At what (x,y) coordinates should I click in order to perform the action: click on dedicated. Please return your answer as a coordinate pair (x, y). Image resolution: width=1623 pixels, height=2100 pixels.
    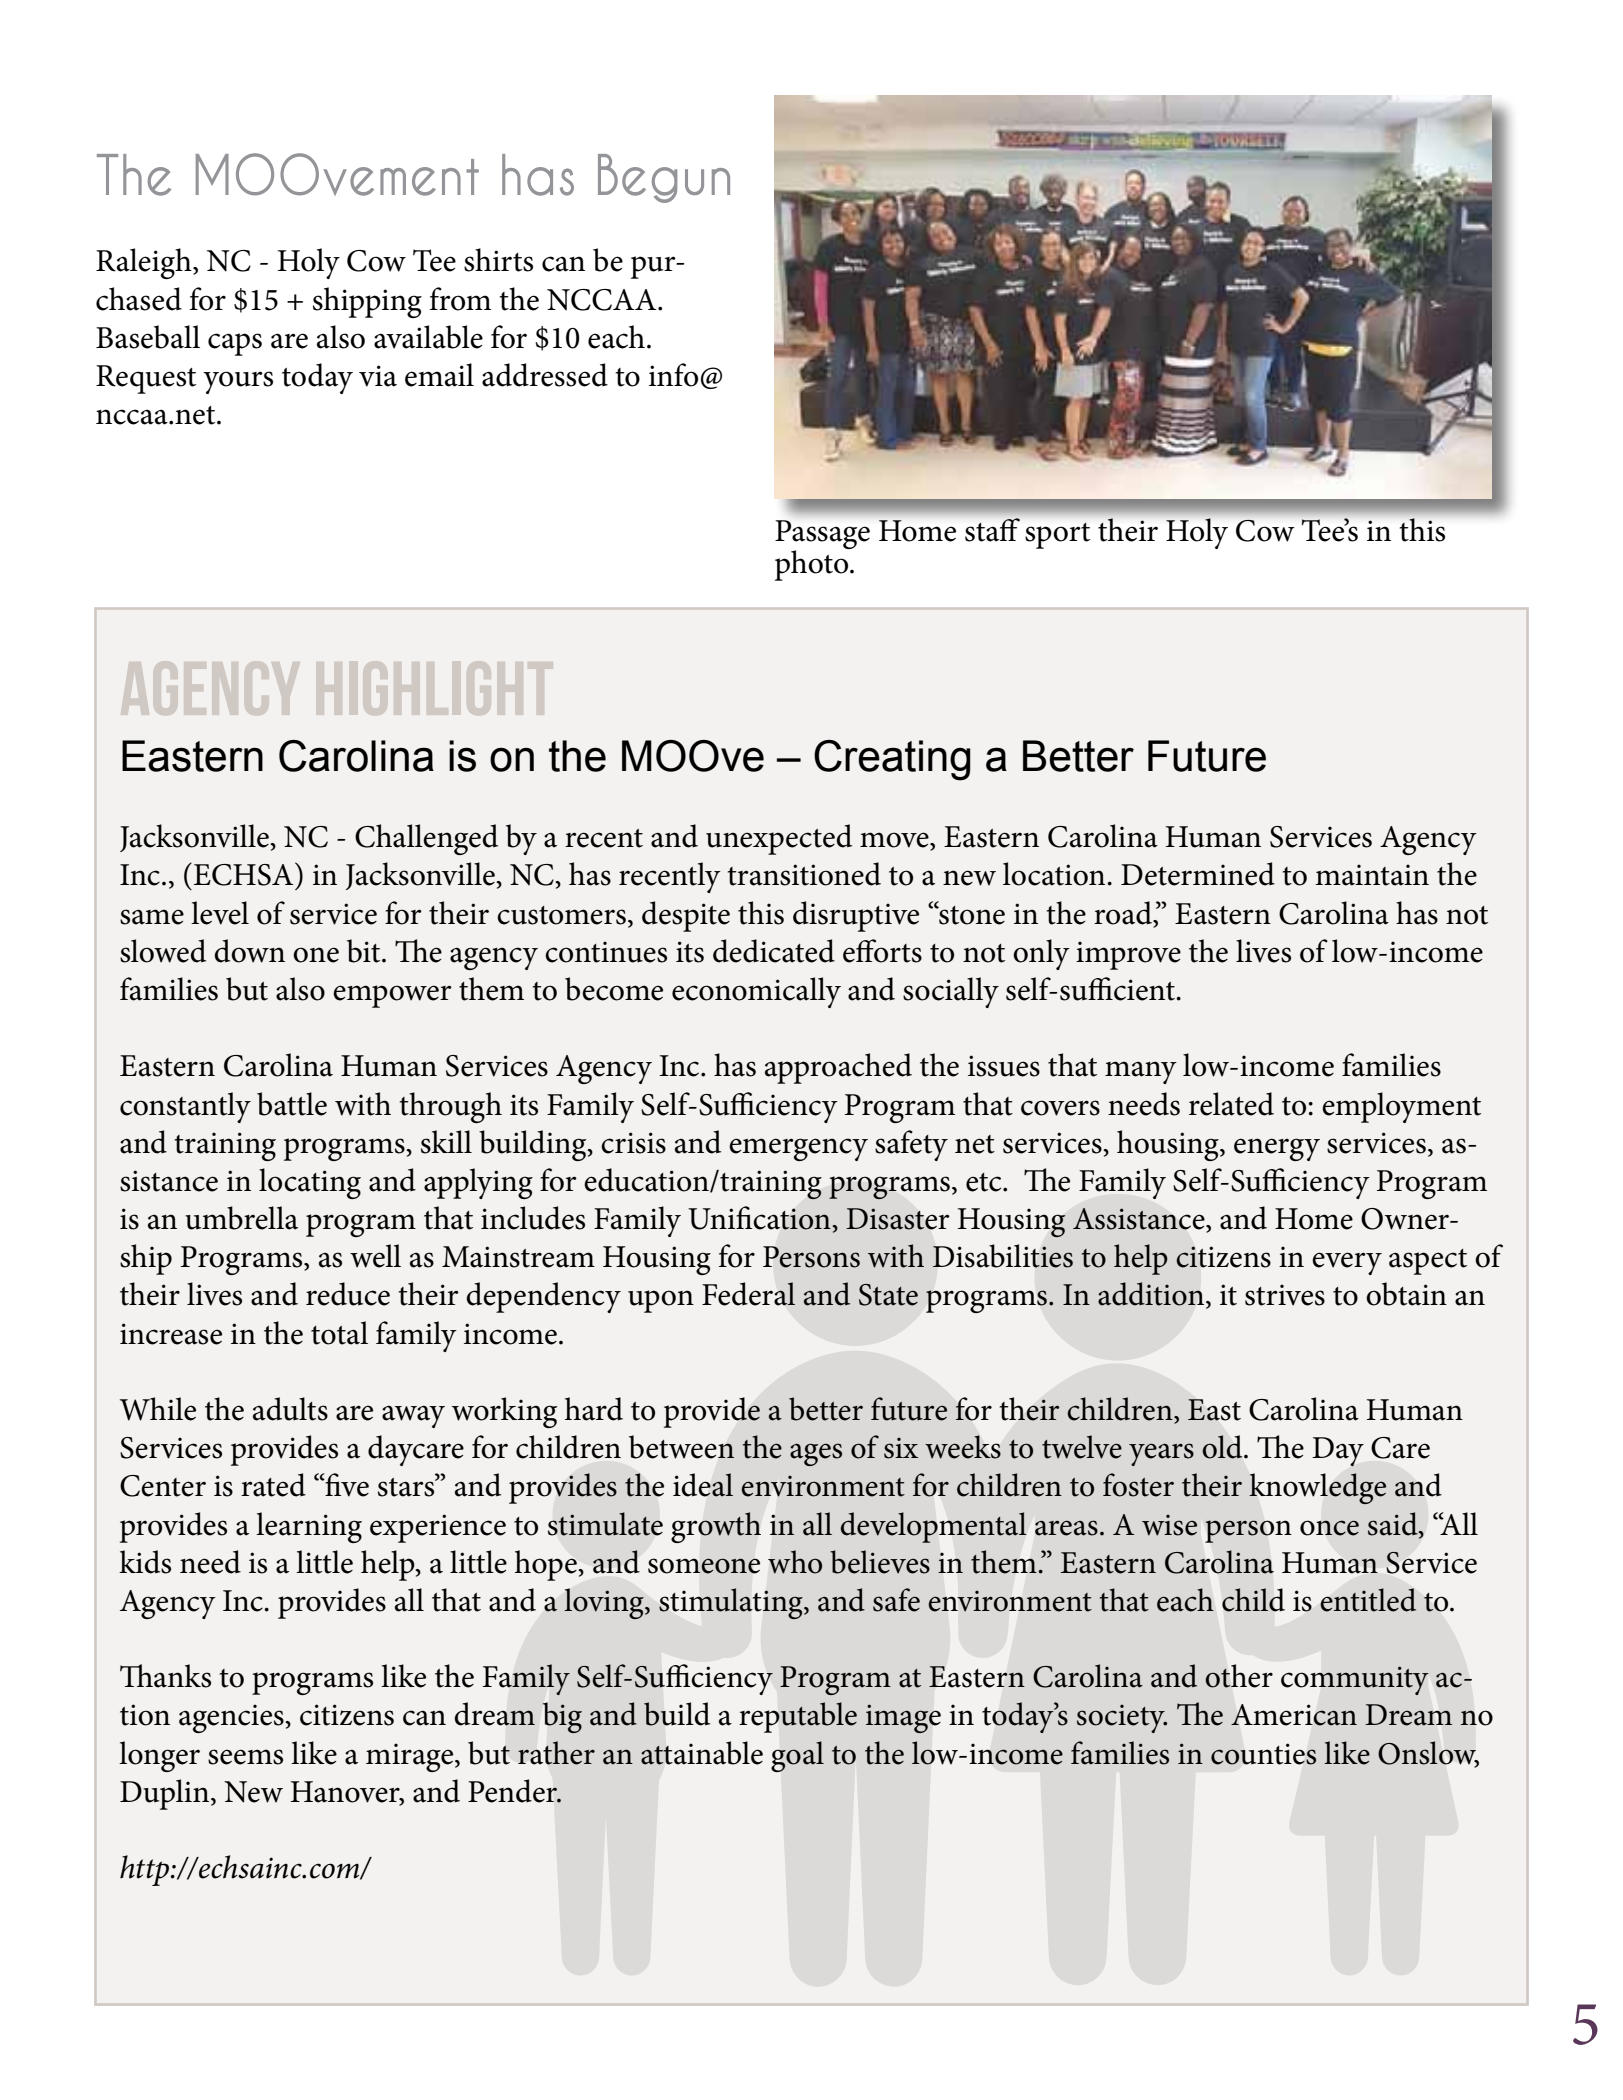
    Looking at the image, I should click on (774, 951).
